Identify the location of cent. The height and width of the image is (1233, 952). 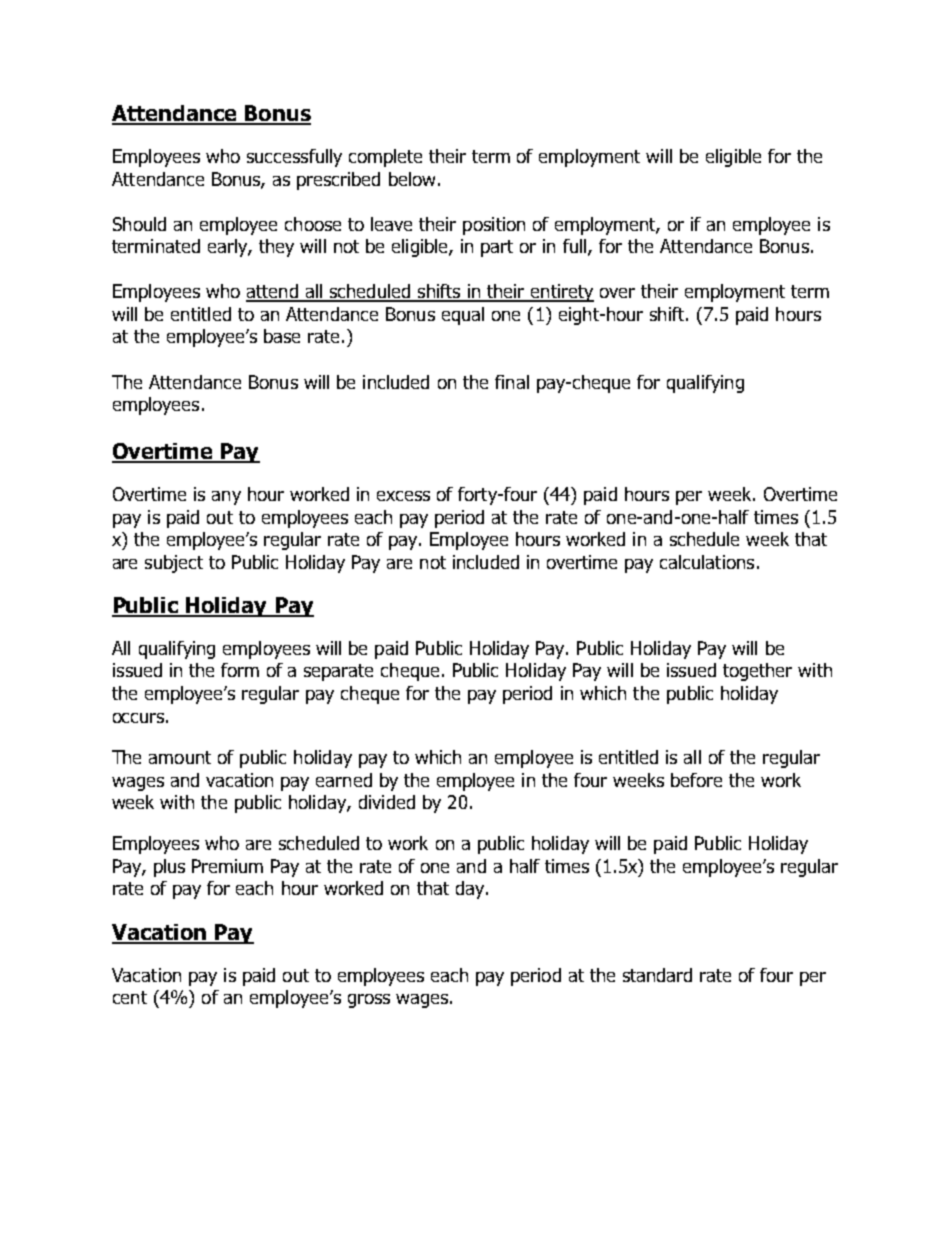
(130, 997).
